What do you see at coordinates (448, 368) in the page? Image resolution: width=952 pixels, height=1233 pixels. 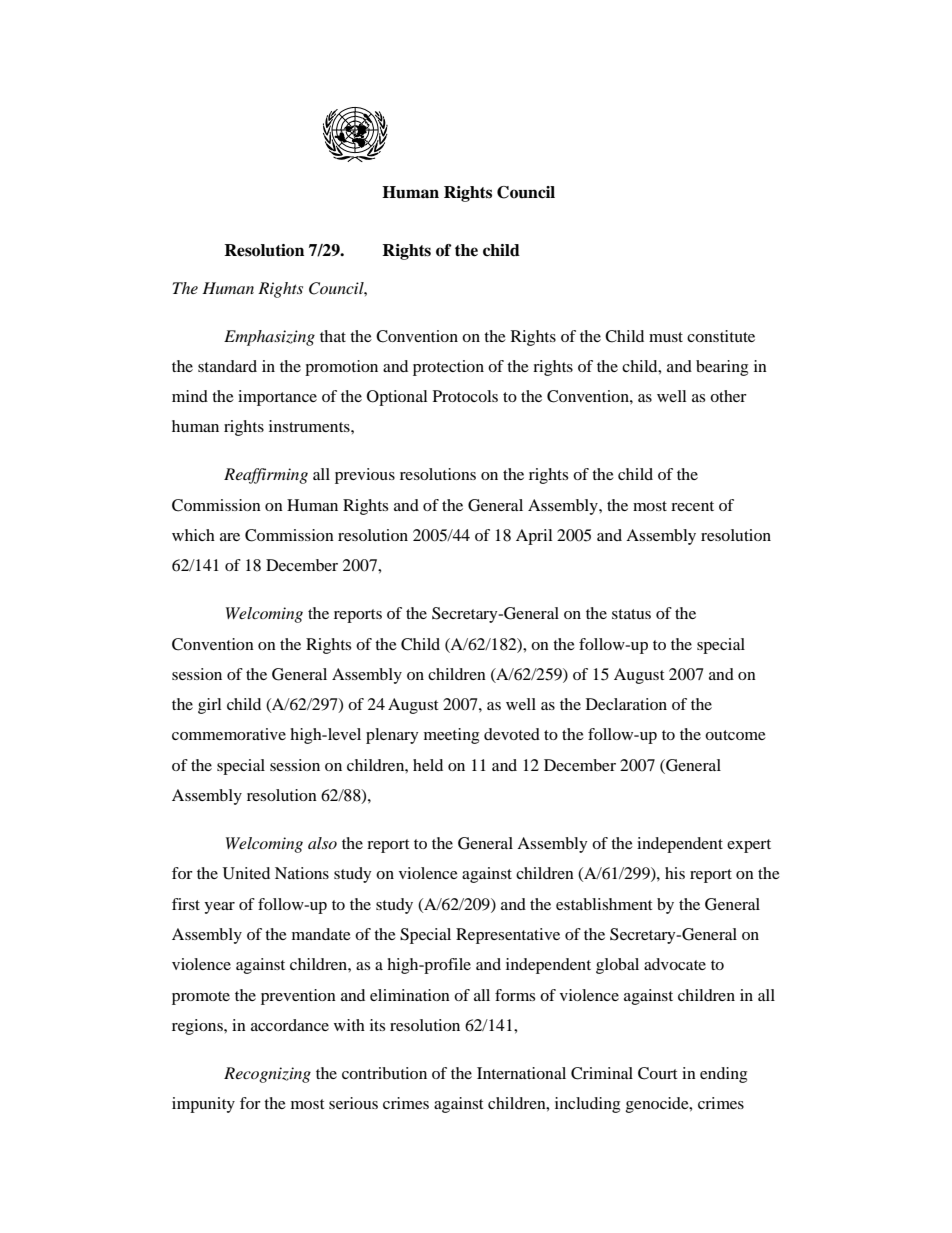 I see `protection` at bounding box center [448, 368].
